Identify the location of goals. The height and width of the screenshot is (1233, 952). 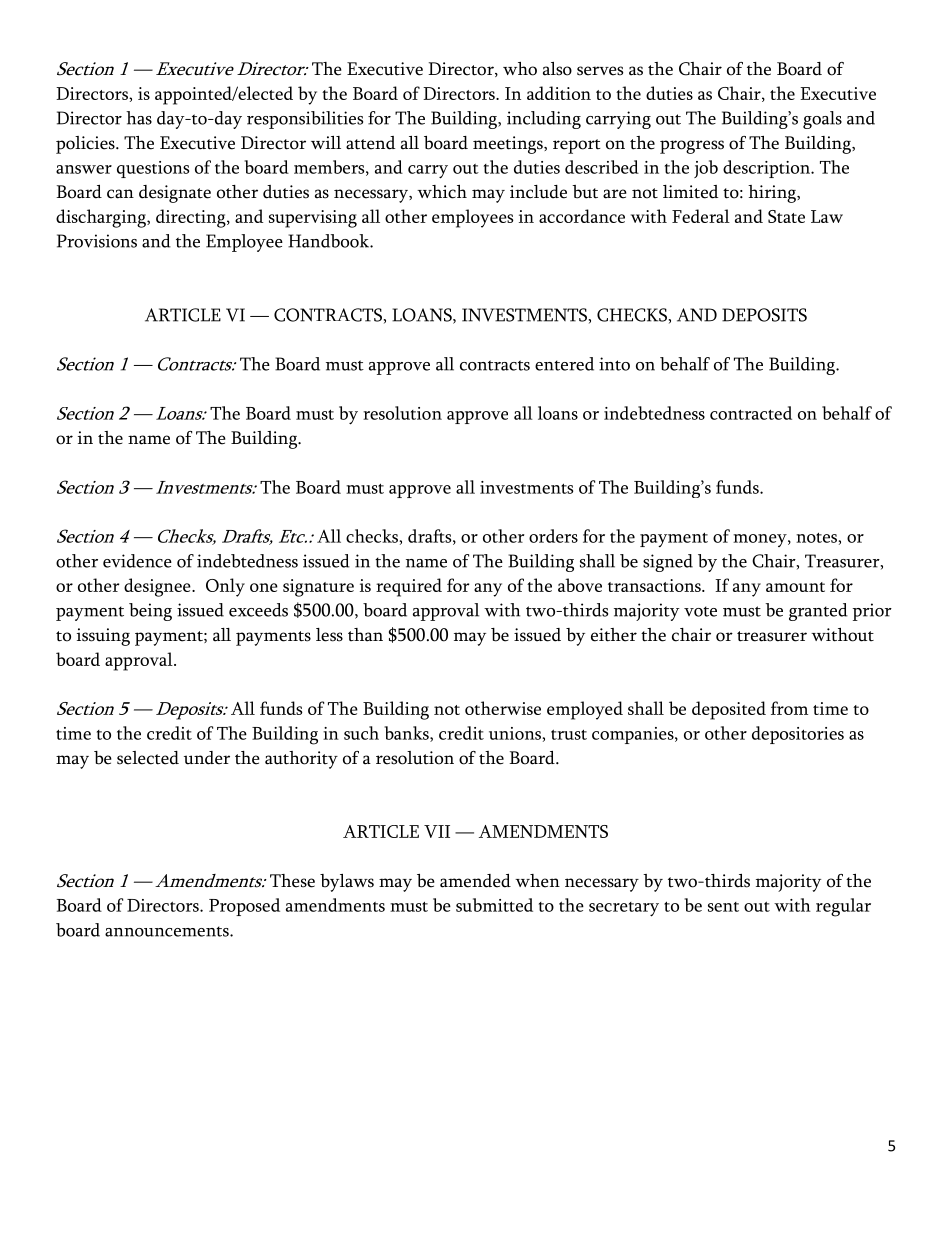
(822, 120).
